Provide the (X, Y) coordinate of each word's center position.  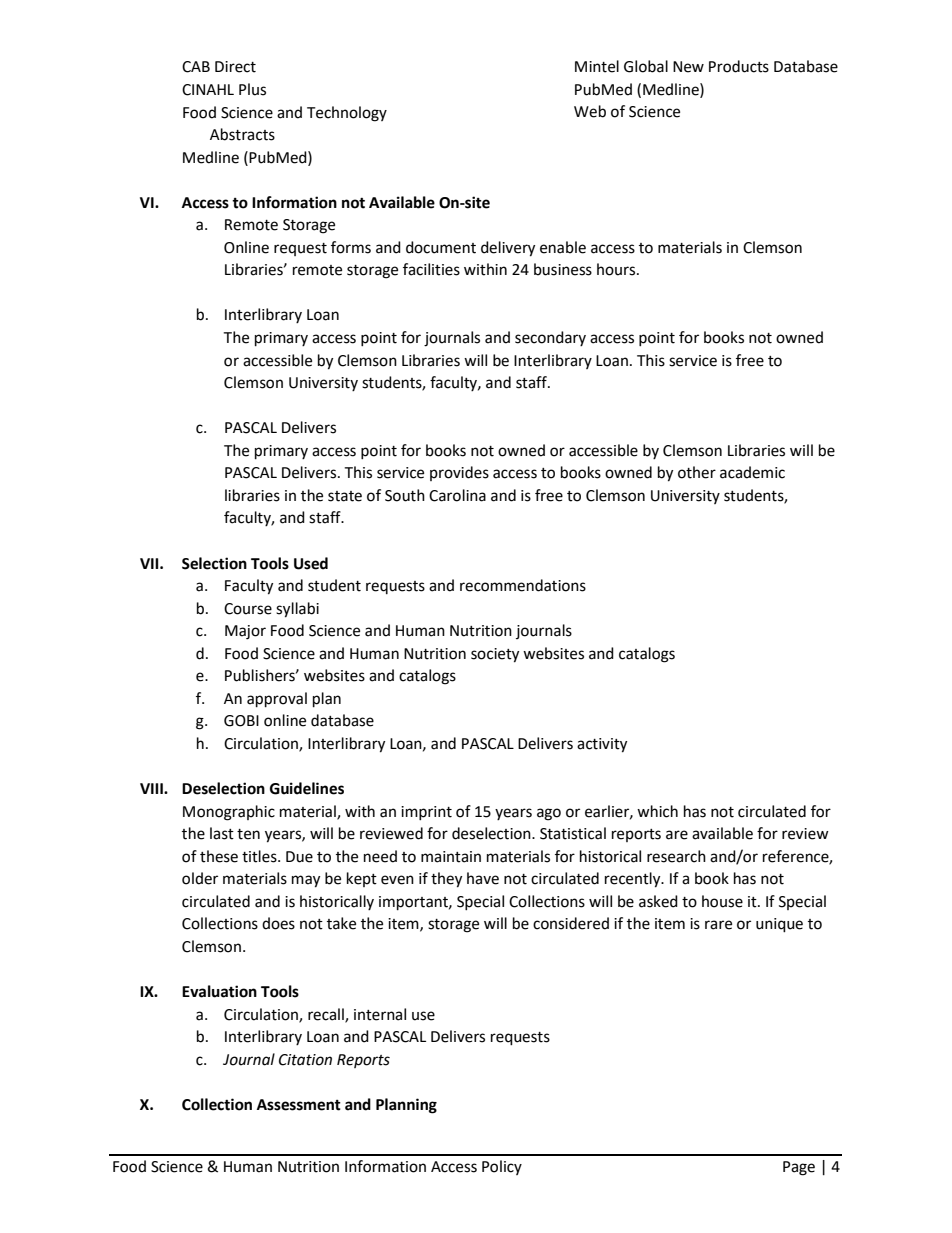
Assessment (299, 1105)
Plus (252, 89)
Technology (347, 114)
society (495, 655)
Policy (502, 1167)
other (697, 472)
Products (739, 66)
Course (248, 609)
